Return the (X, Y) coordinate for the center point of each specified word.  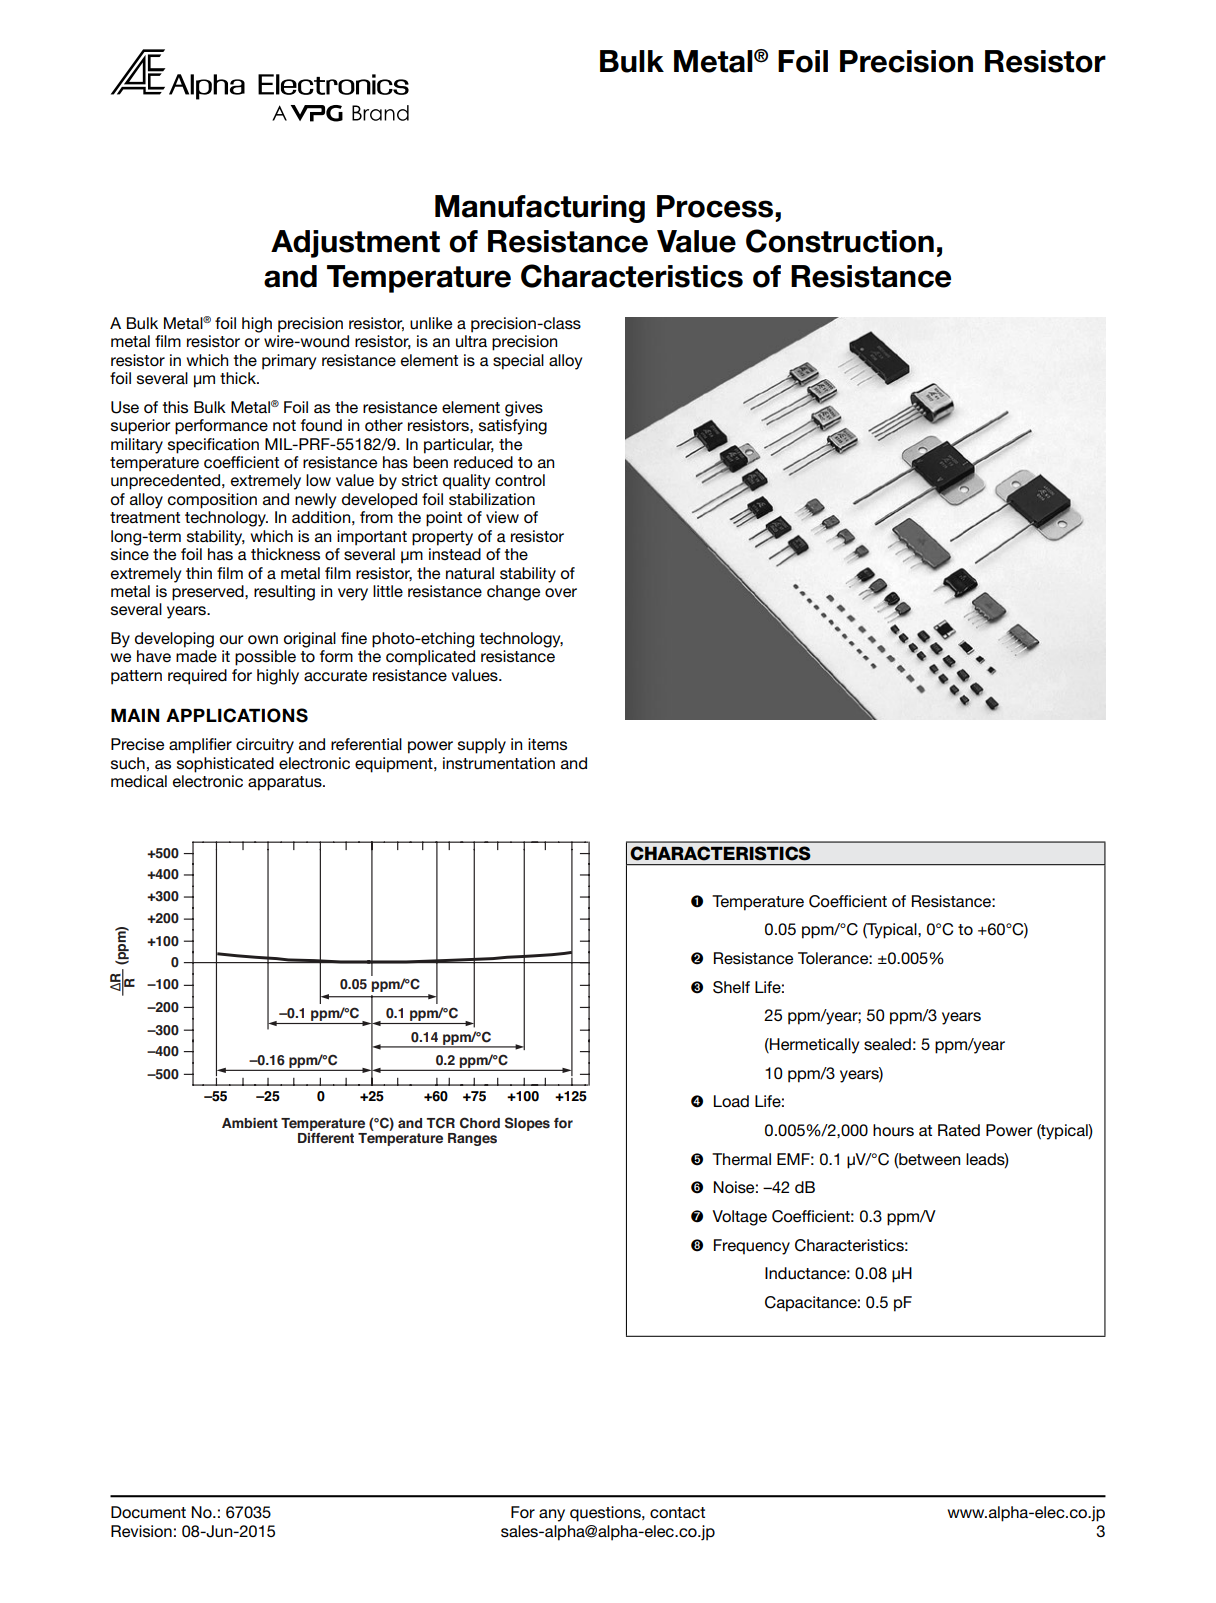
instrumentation (499, 763)
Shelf (731, 987)
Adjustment (355, 244)
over (561, 593)
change (513, 593)
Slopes (527, 1124)
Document (148, 1512)
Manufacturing (540, 209)
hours (893, 1130)
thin (199, 573)
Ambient (250, 1123)
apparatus (286, 783)
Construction (840, 241)
